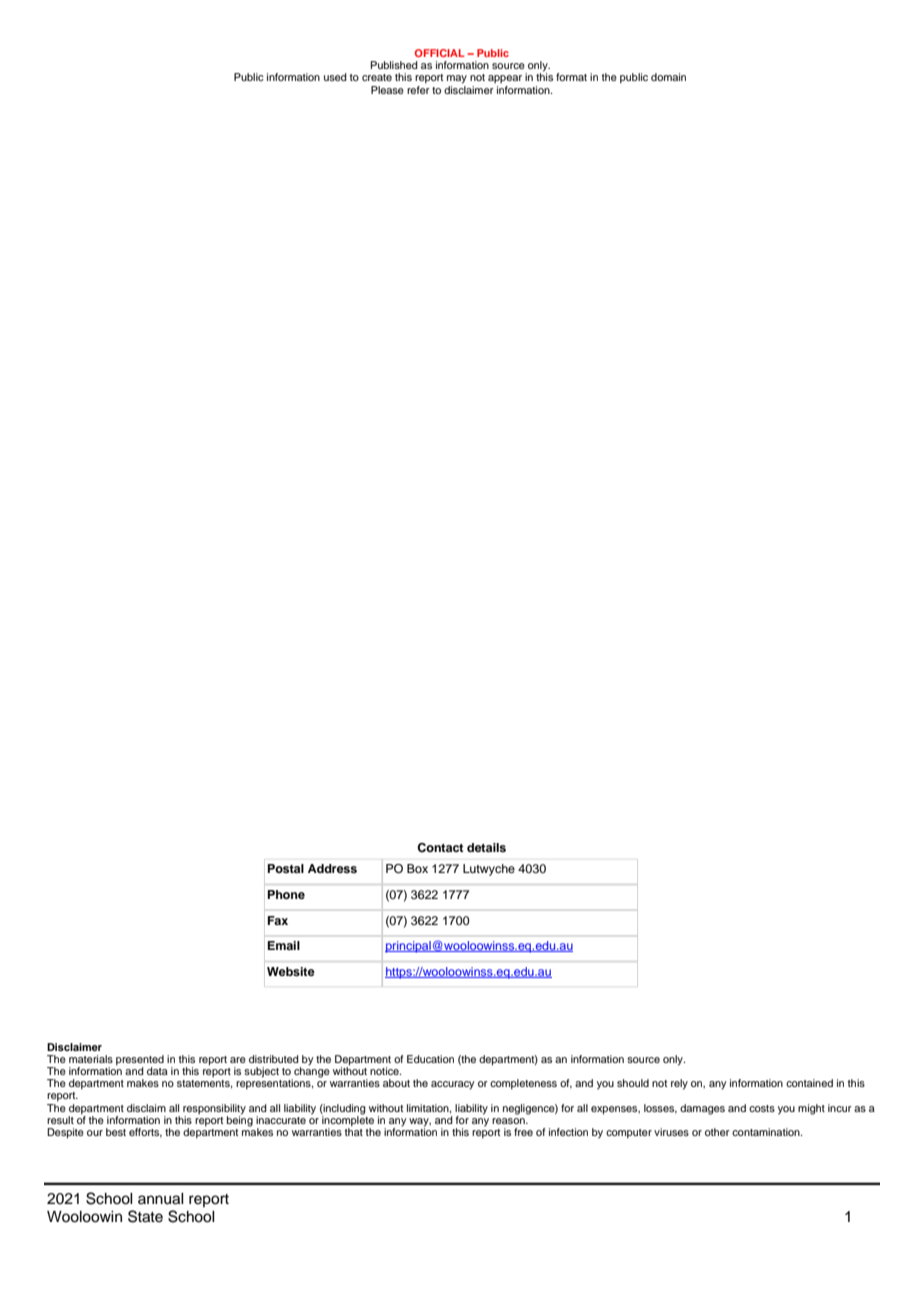  What do you see at coordinates (486, 847) in the document?
I see `details` at bounding box center [486, 847].
